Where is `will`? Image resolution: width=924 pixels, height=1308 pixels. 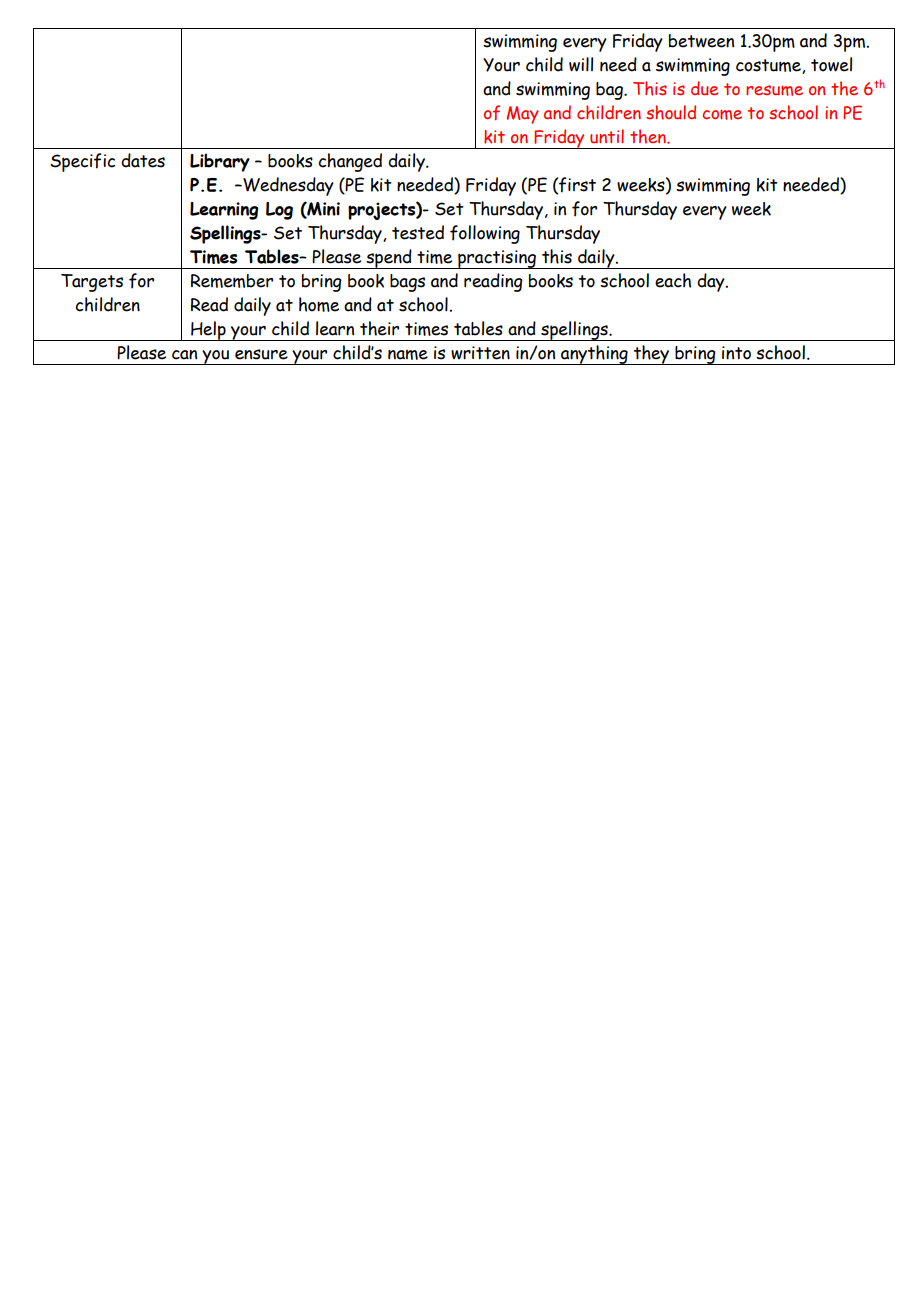
will is located at coordinates (581, 64).
